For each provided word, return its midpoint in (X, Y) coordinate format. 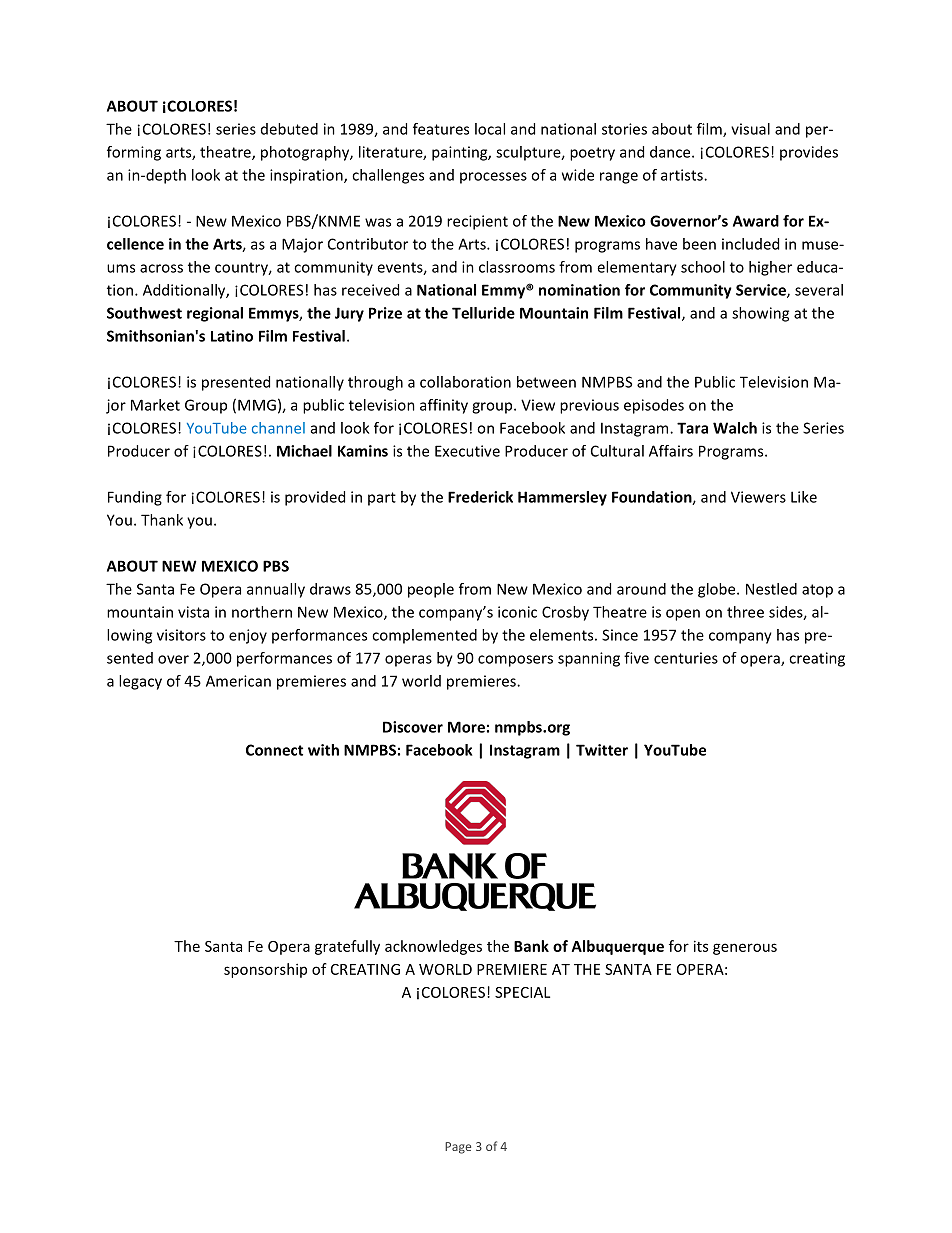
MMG (257, 405)
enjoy (248, 636)
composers (515, 661)
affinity (444, 406)
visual (750, 129)
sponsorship (265, 970)
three (745, 612)
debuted (289, 129)
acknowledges (433, 947)
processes (493, 178)
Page (458, 1148)
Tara (692, 428)
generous (745, 949)
